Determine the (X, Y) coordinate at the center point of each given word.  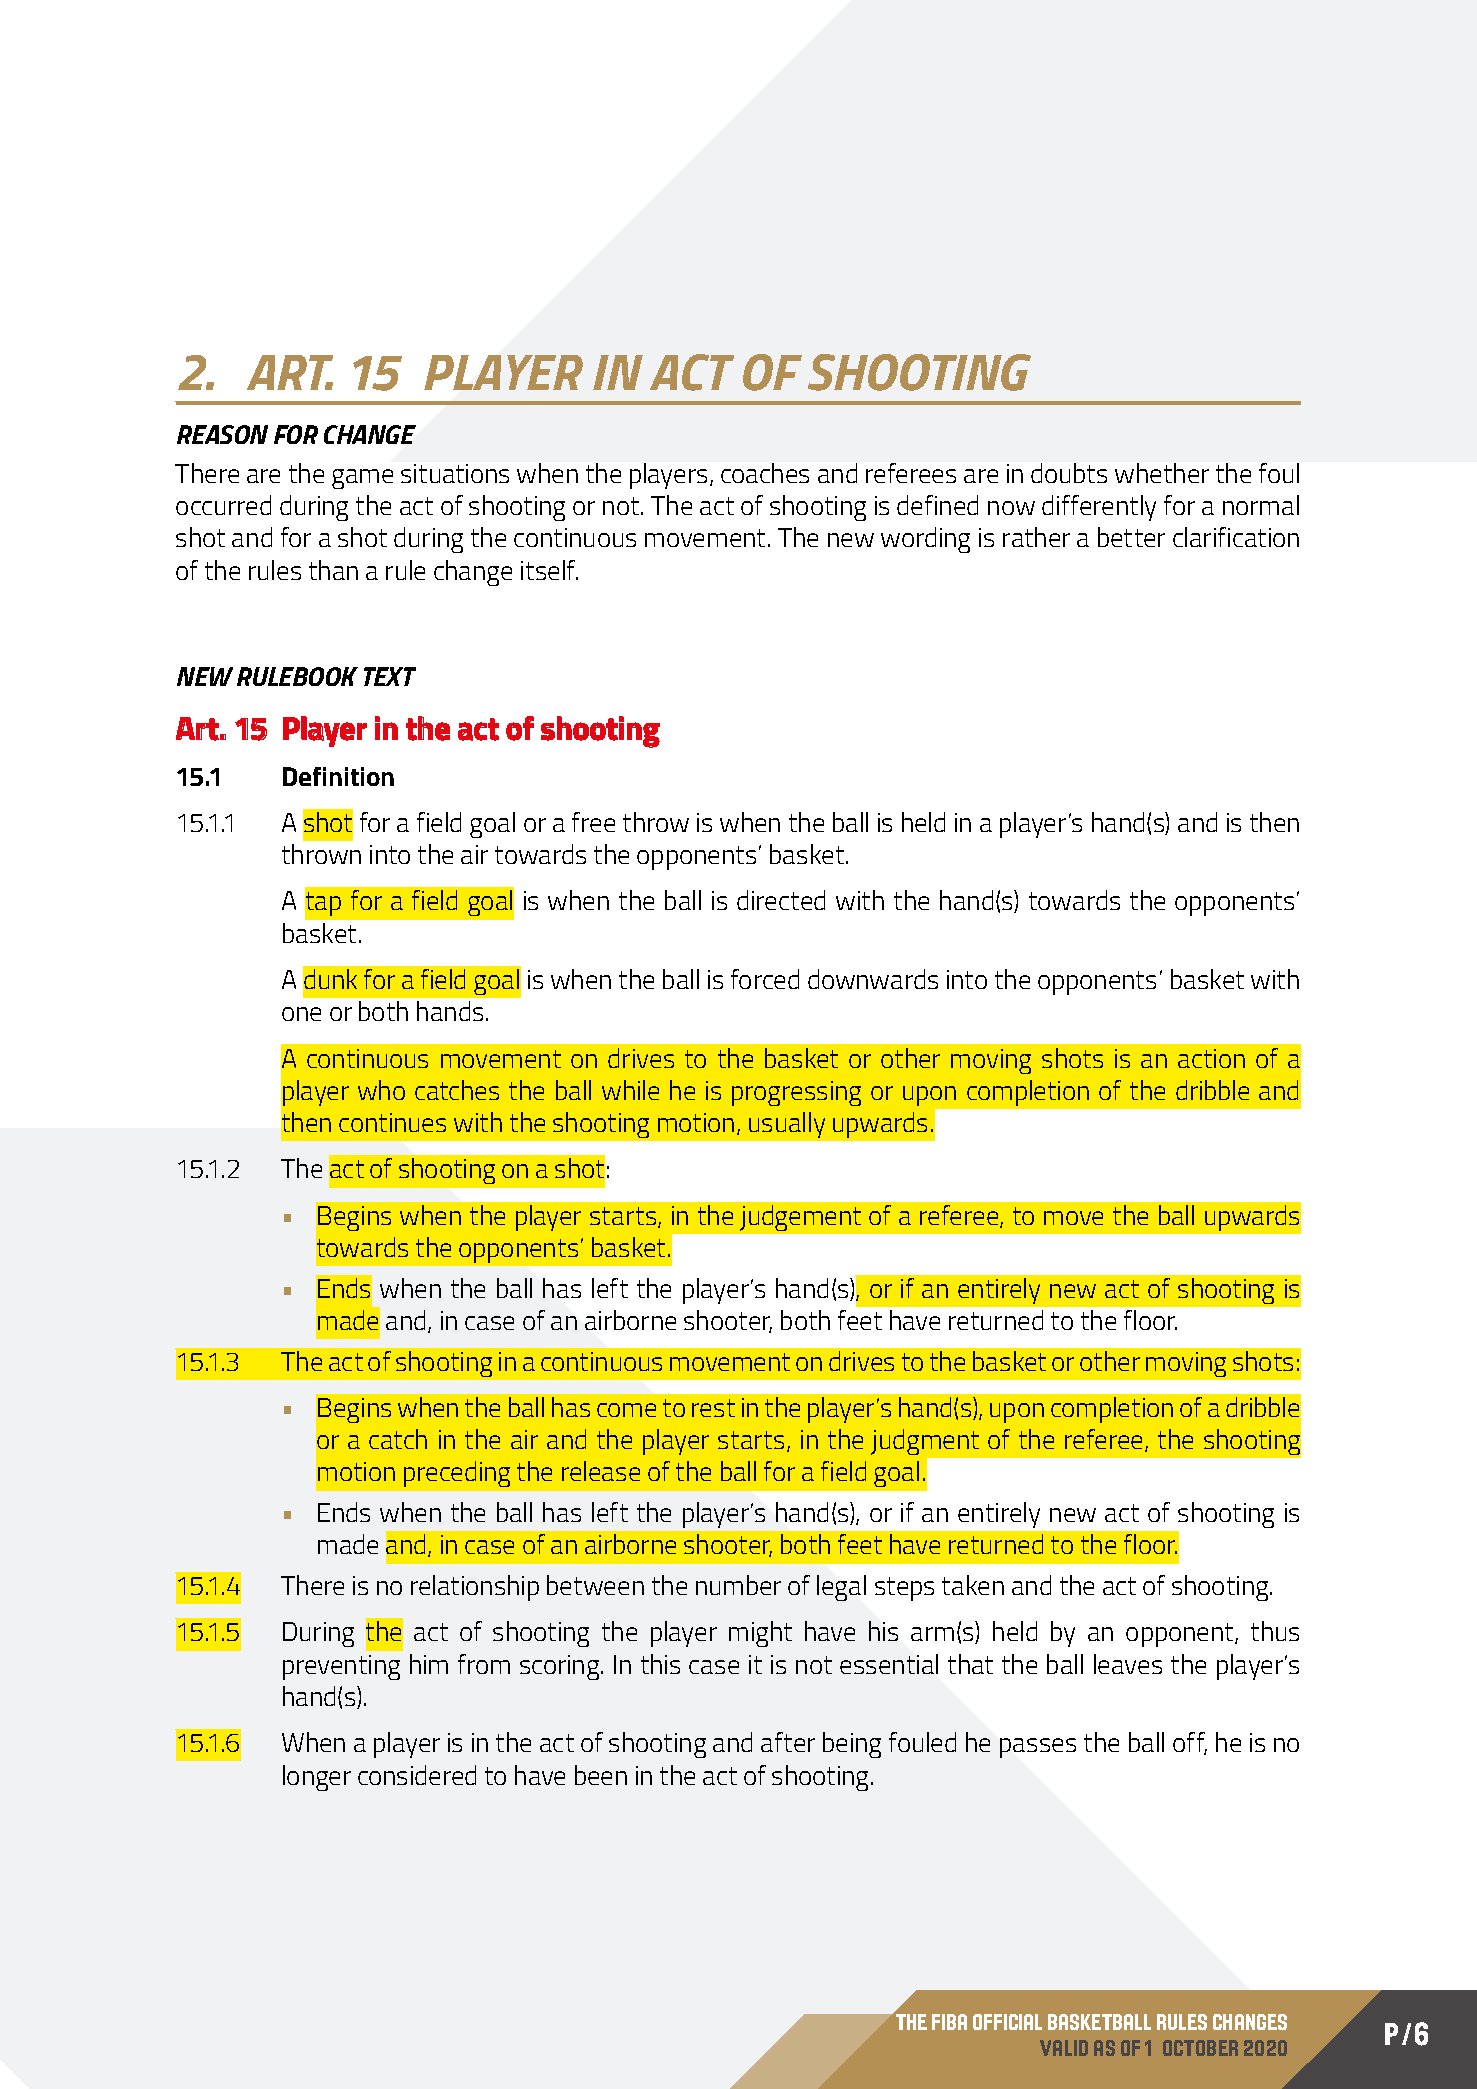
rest (713, 1408)
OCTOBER (1200, 2048)
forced (765, 979)
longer (317, 1778)
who (381, 1090)
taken (973, 1585)
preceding (457, 1474)
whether (1162, 473)
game (362, 479)
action (1211, 1058)
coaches (765, 473)
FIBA (949, 2022)
